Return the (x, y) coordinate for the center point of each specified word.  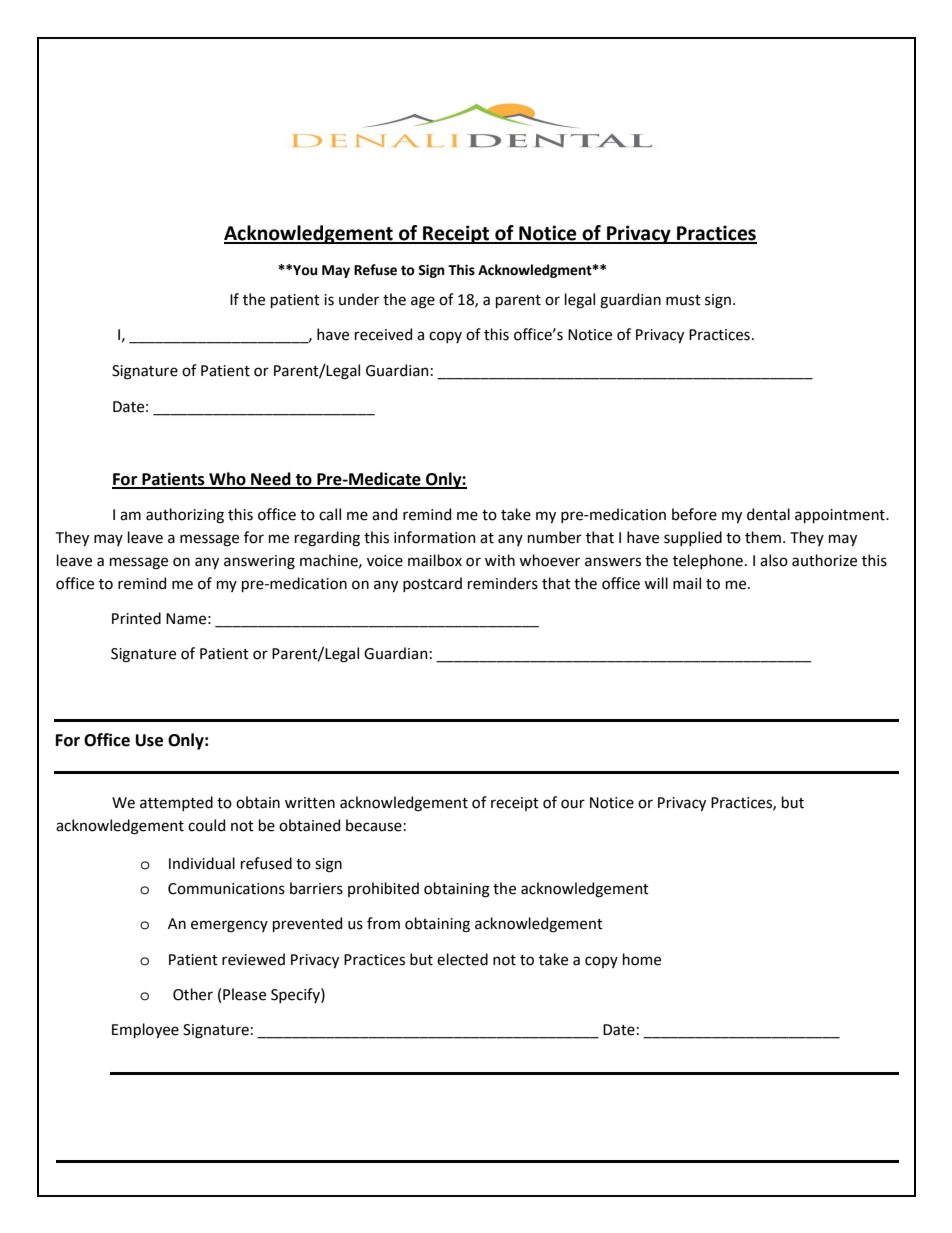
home (642, 959)
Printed (136, 618)
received (383, 334)
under (359, 299)
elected (462, 959)
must (683, 300)
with (500, 560)
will (656, 583)
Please (244, 994)
